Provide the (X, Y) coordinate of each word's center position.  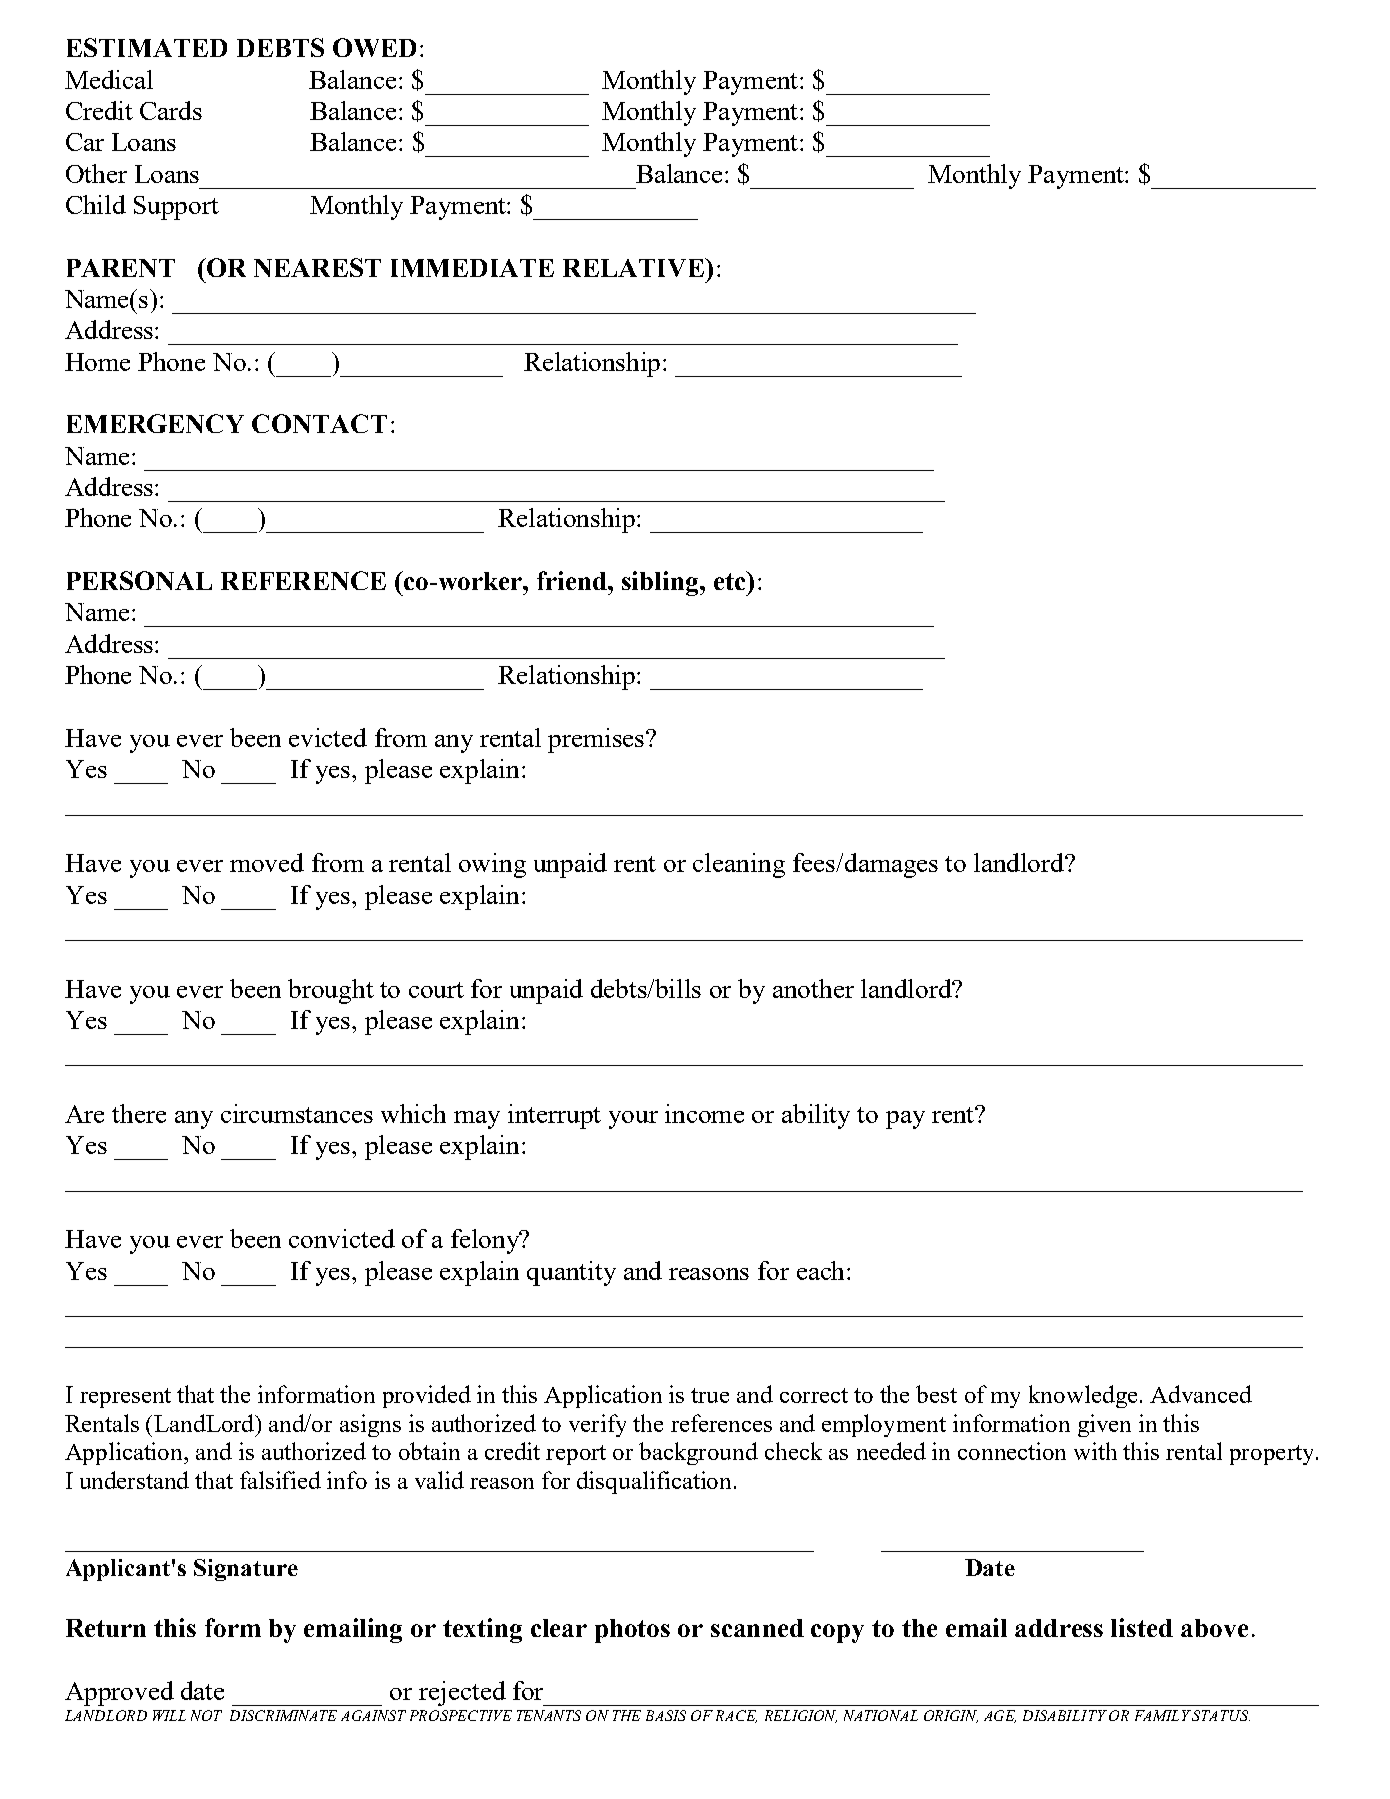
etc (731, 580)
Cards (171, 110)
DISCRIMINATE (283, 1715)
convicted (342, 1238)
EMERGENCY (155, 423)
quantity (571, 1273)
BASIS (666, 1715)
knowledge (1083, 1396)
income (704, 1113)
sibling (661, 583)
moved (267, 862)
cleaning (739, 865)
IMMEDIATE (472, 268)
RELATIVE (635, 267)
